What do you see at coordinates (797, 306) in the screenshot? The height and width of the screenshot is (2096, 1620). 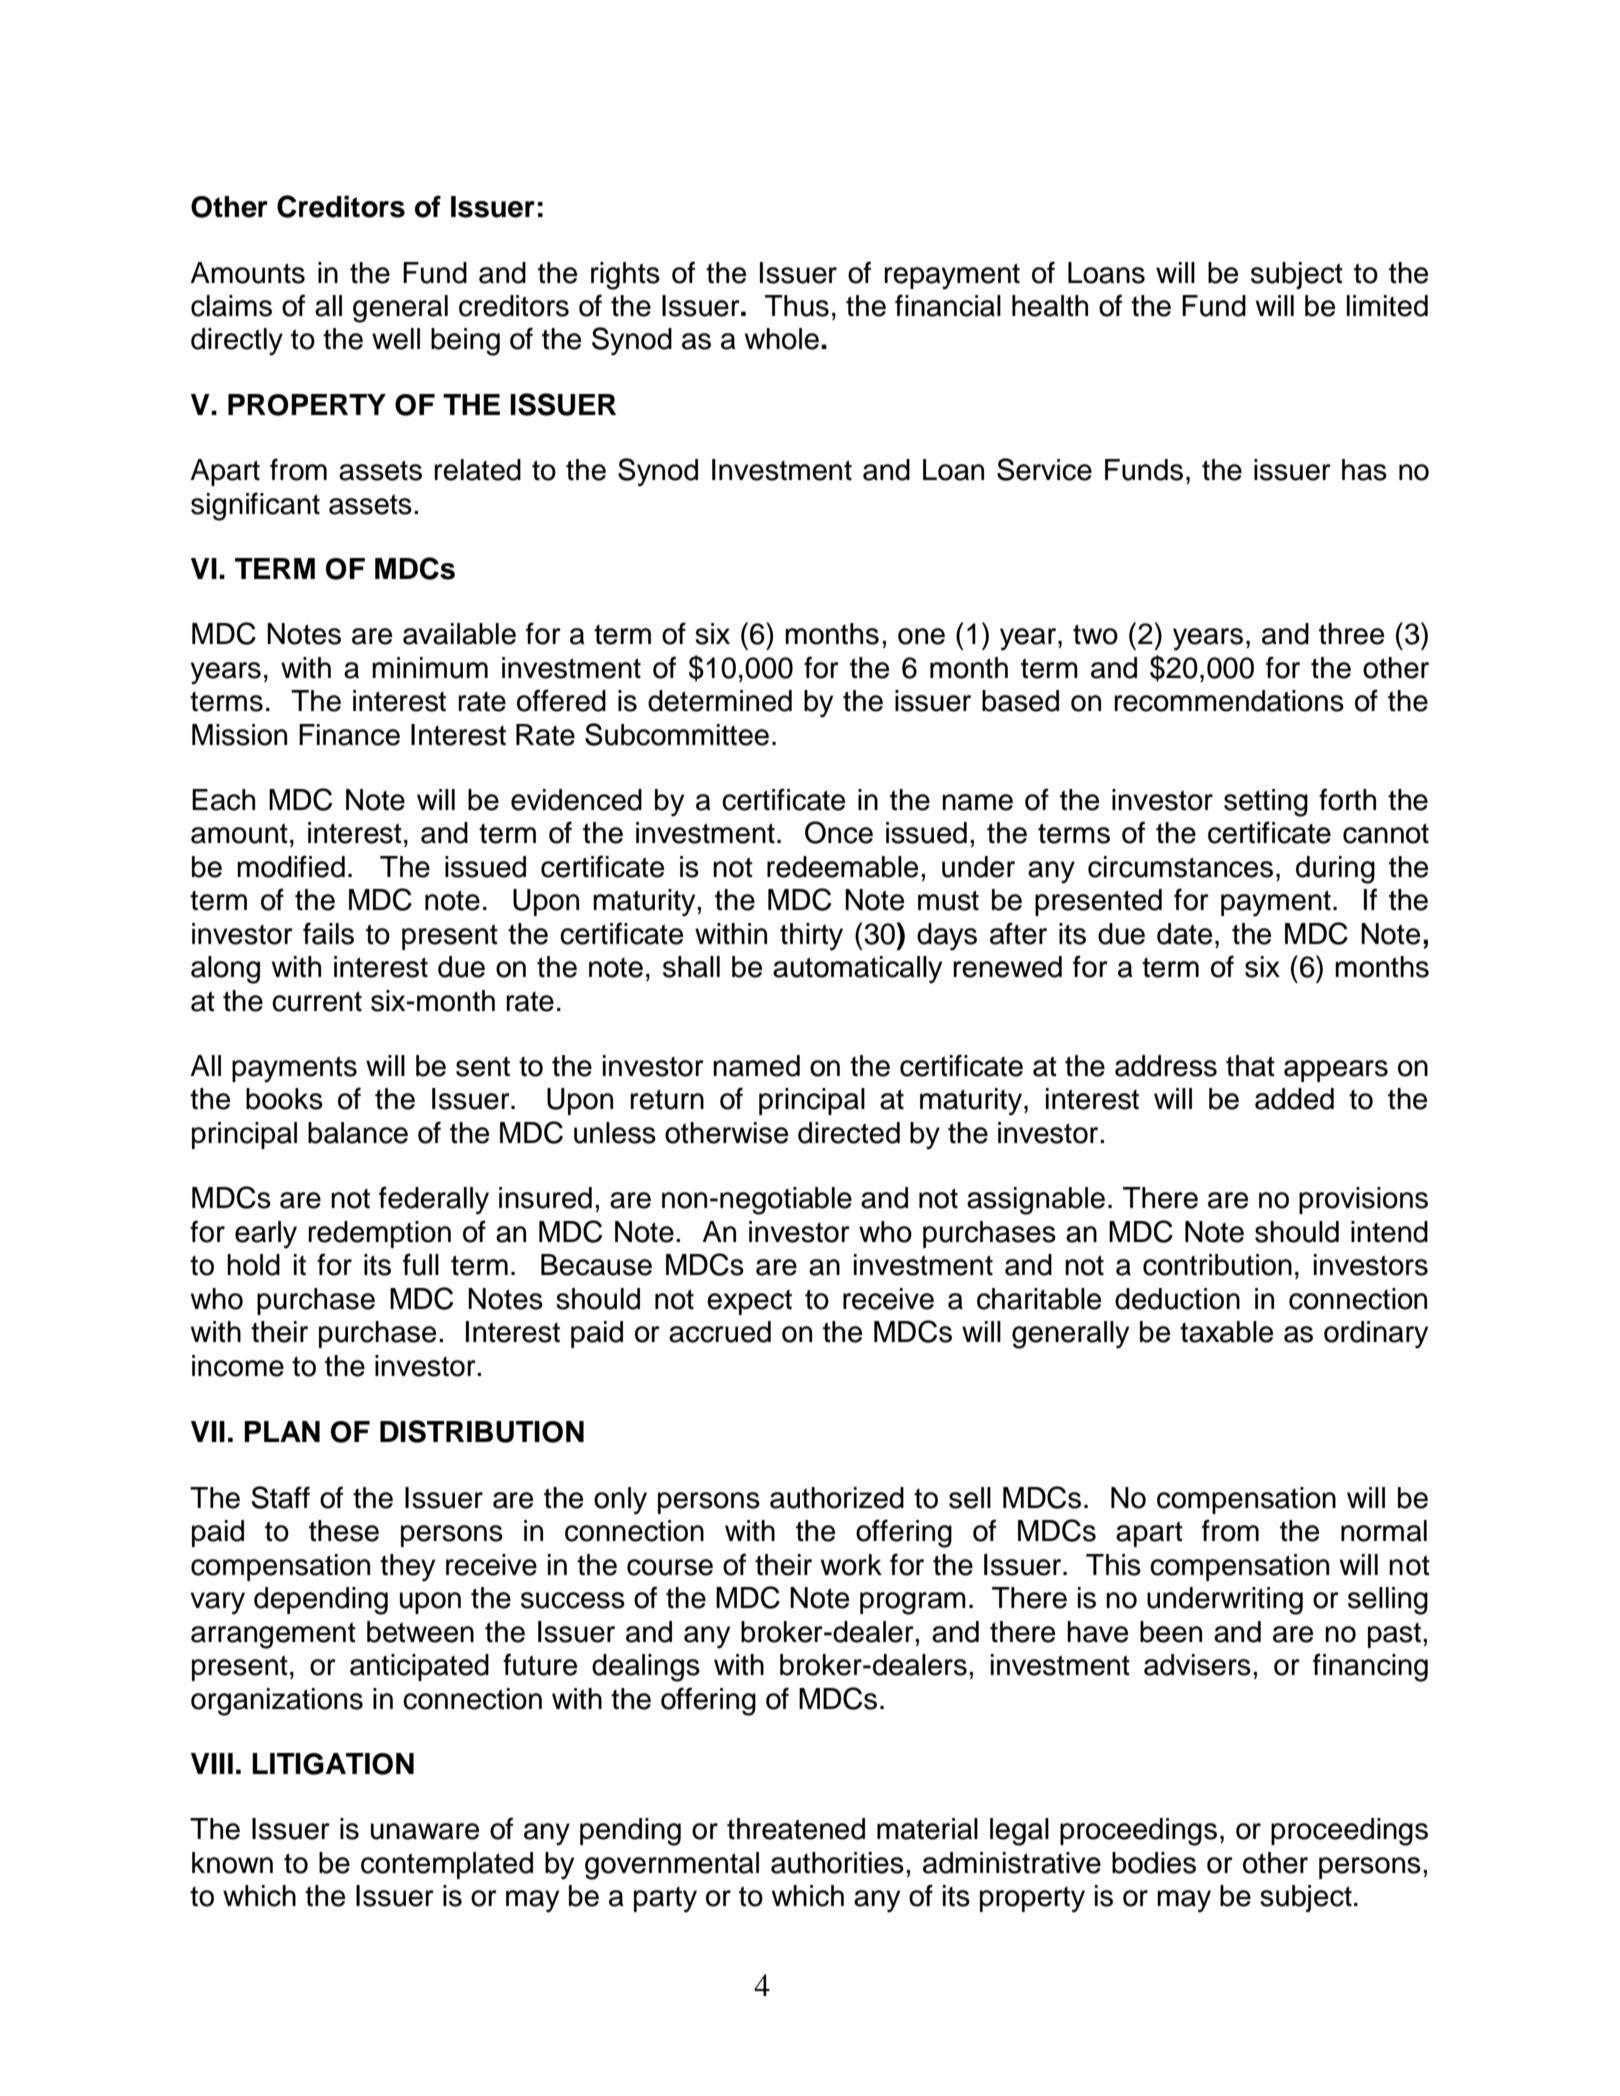 I see `Thus` at bounding box center [797, 306].
